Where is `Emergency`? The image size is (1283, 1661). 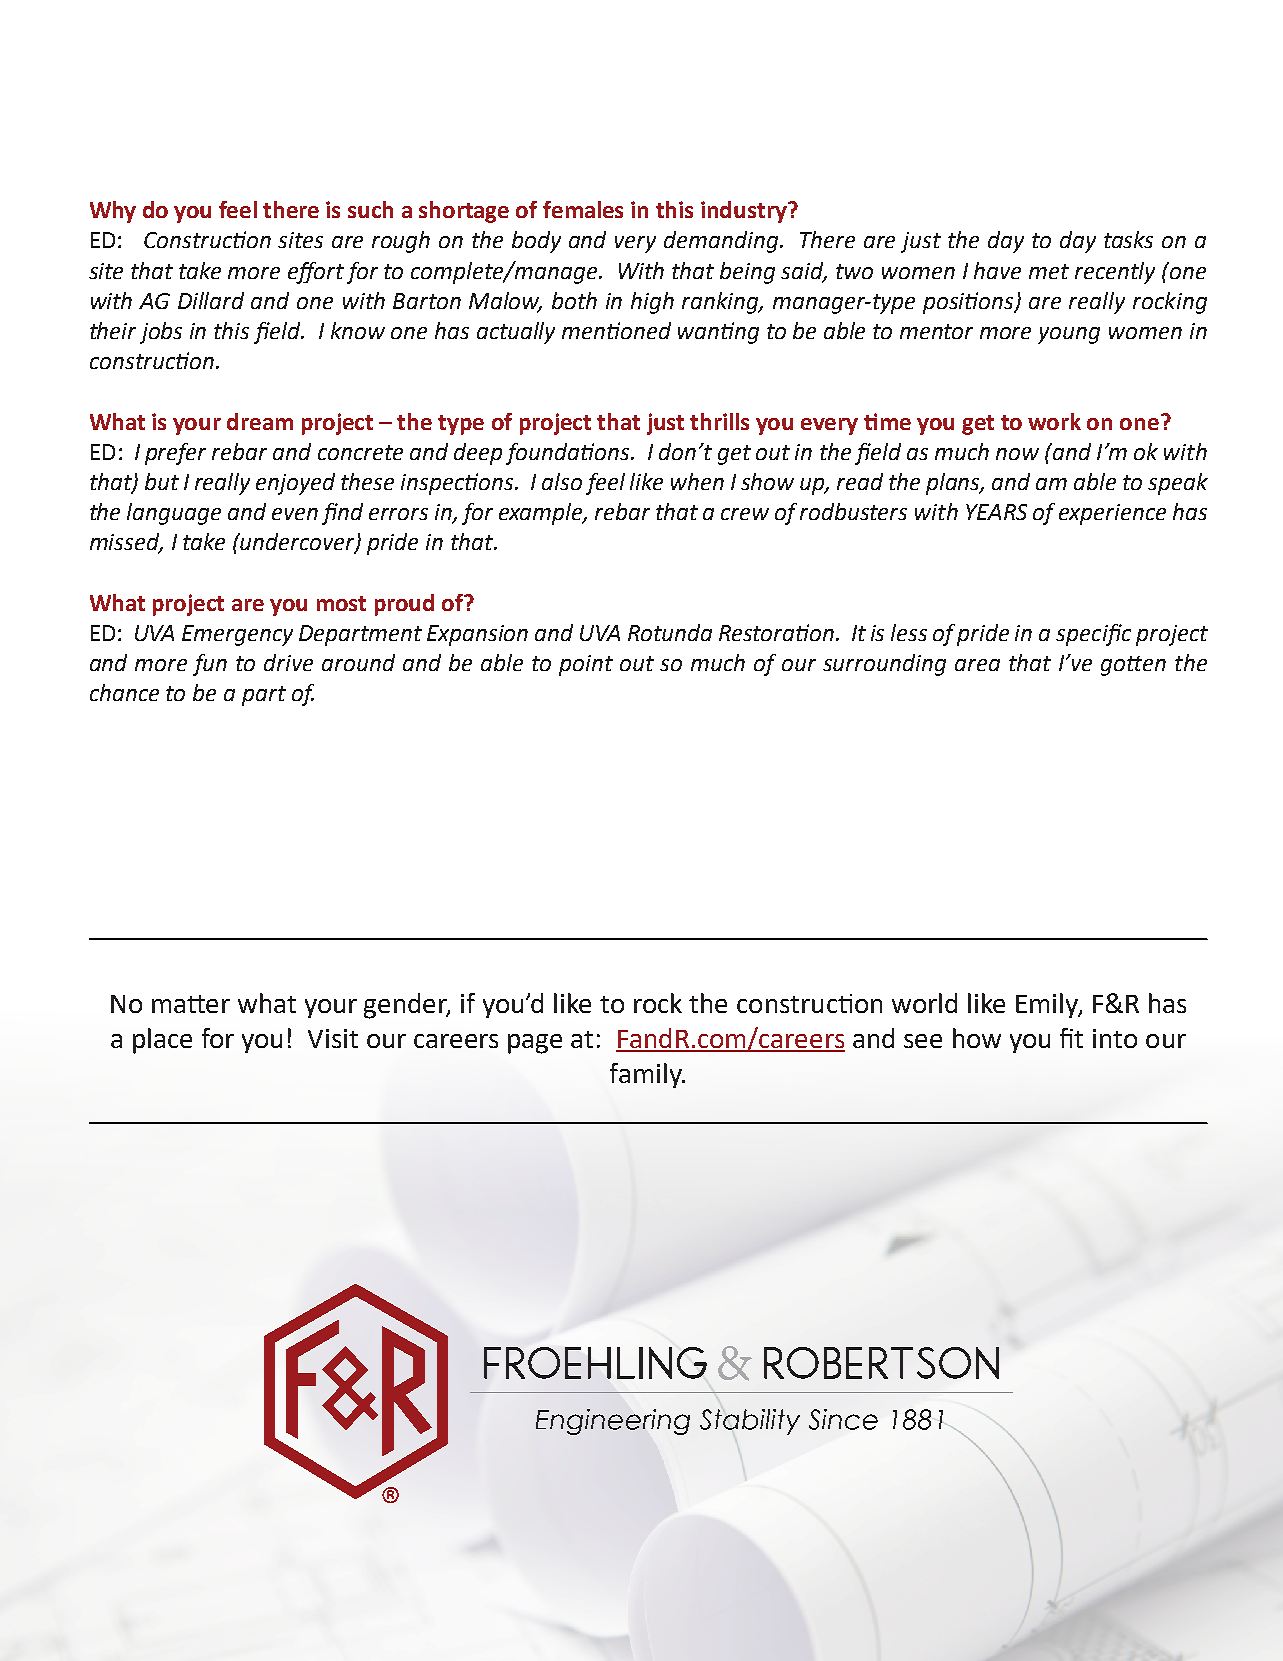 Emergency is located at coordinates (237, 635).
